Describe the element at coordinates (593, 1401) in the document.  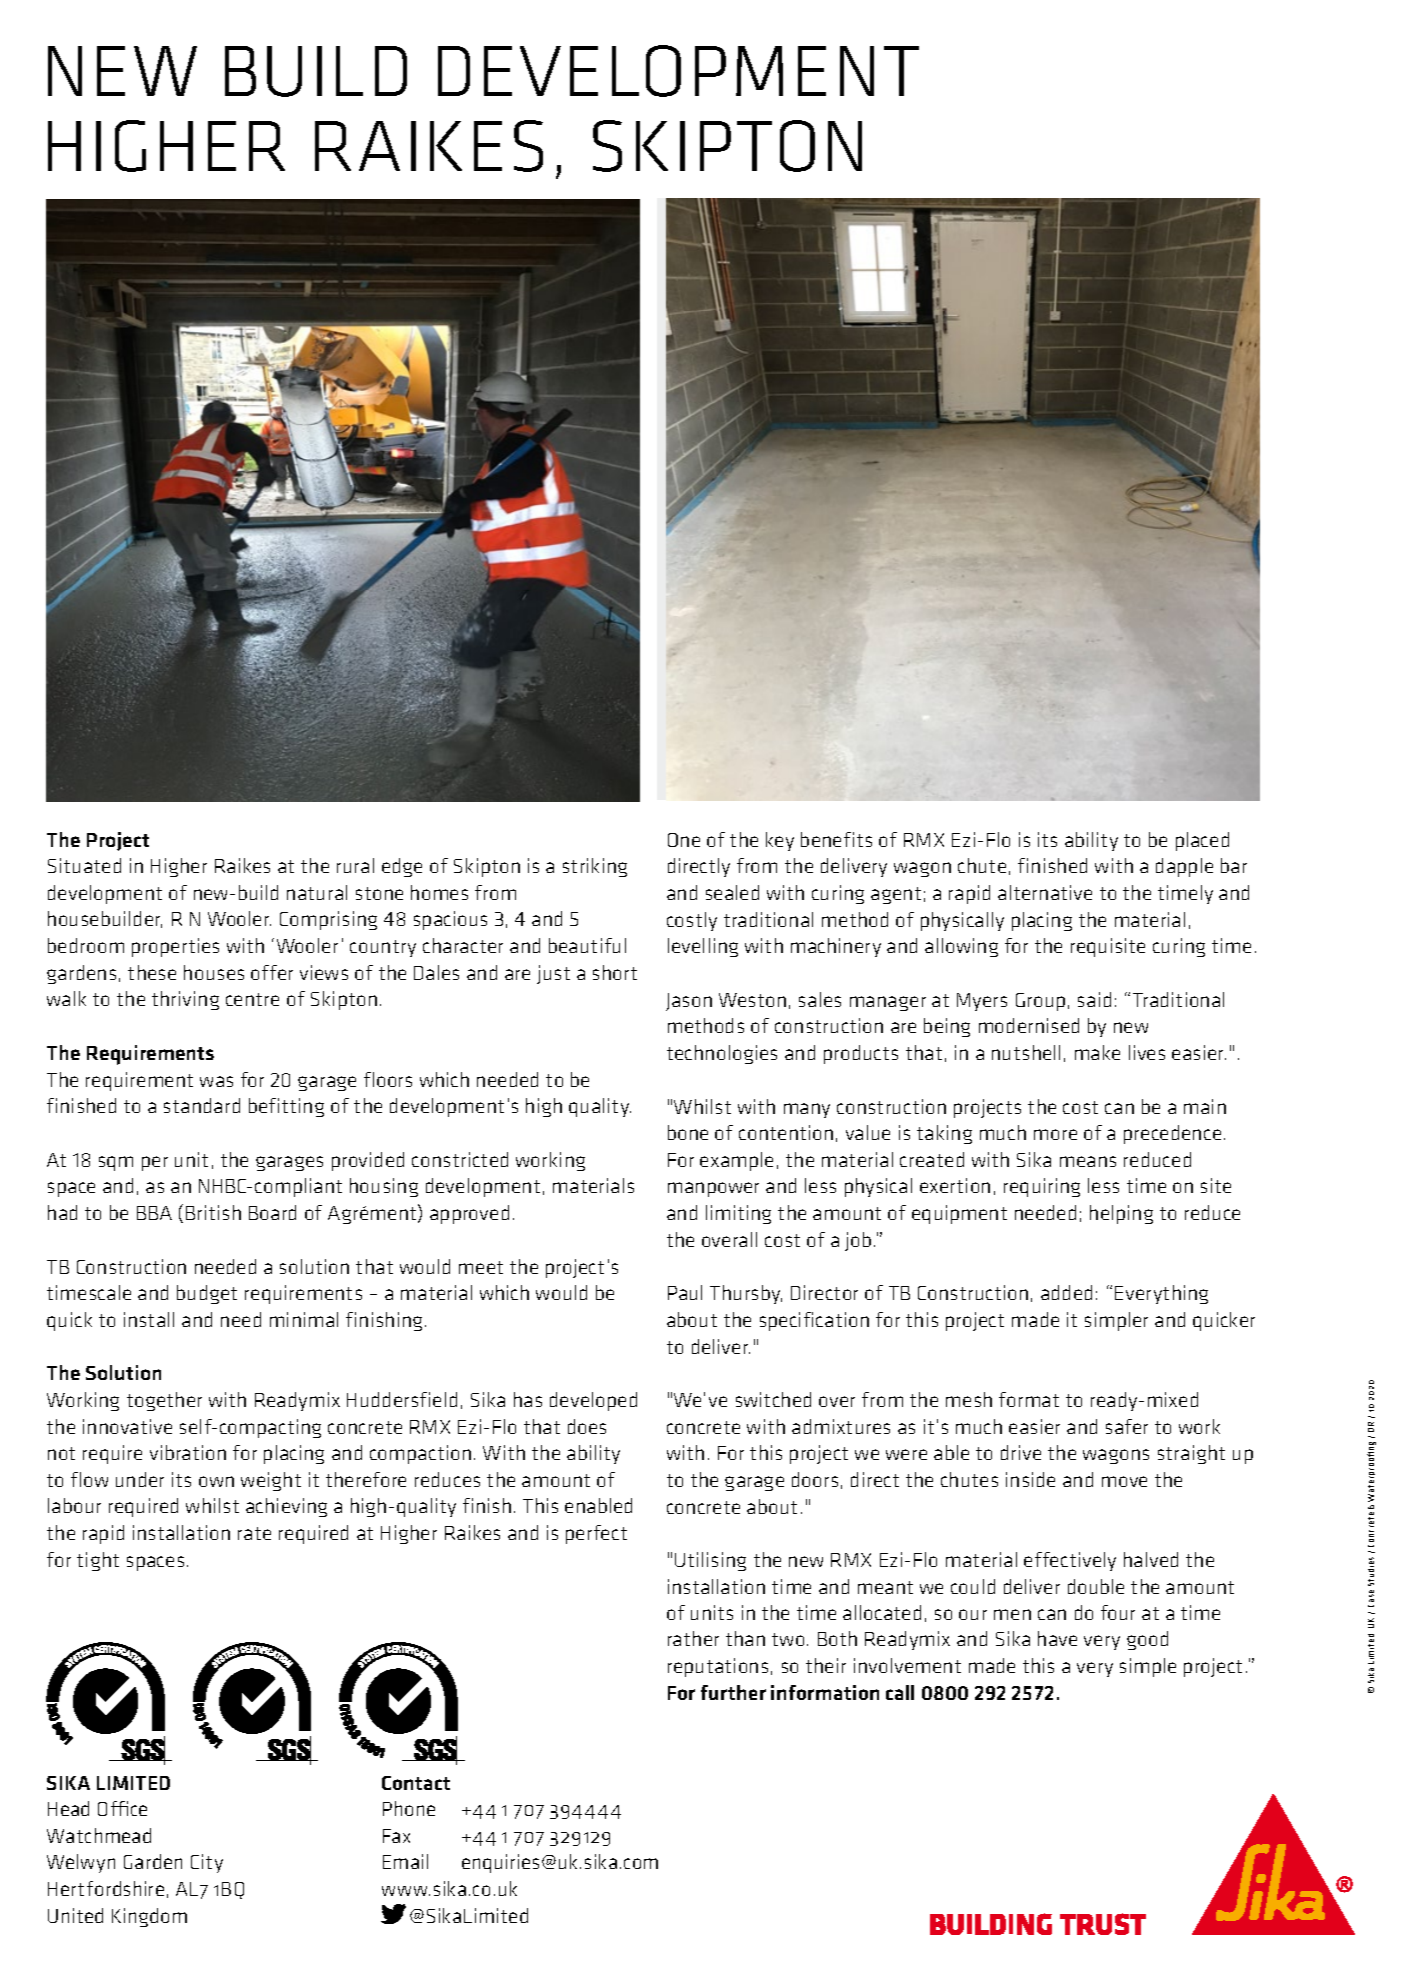
I see `developed` at that location.
